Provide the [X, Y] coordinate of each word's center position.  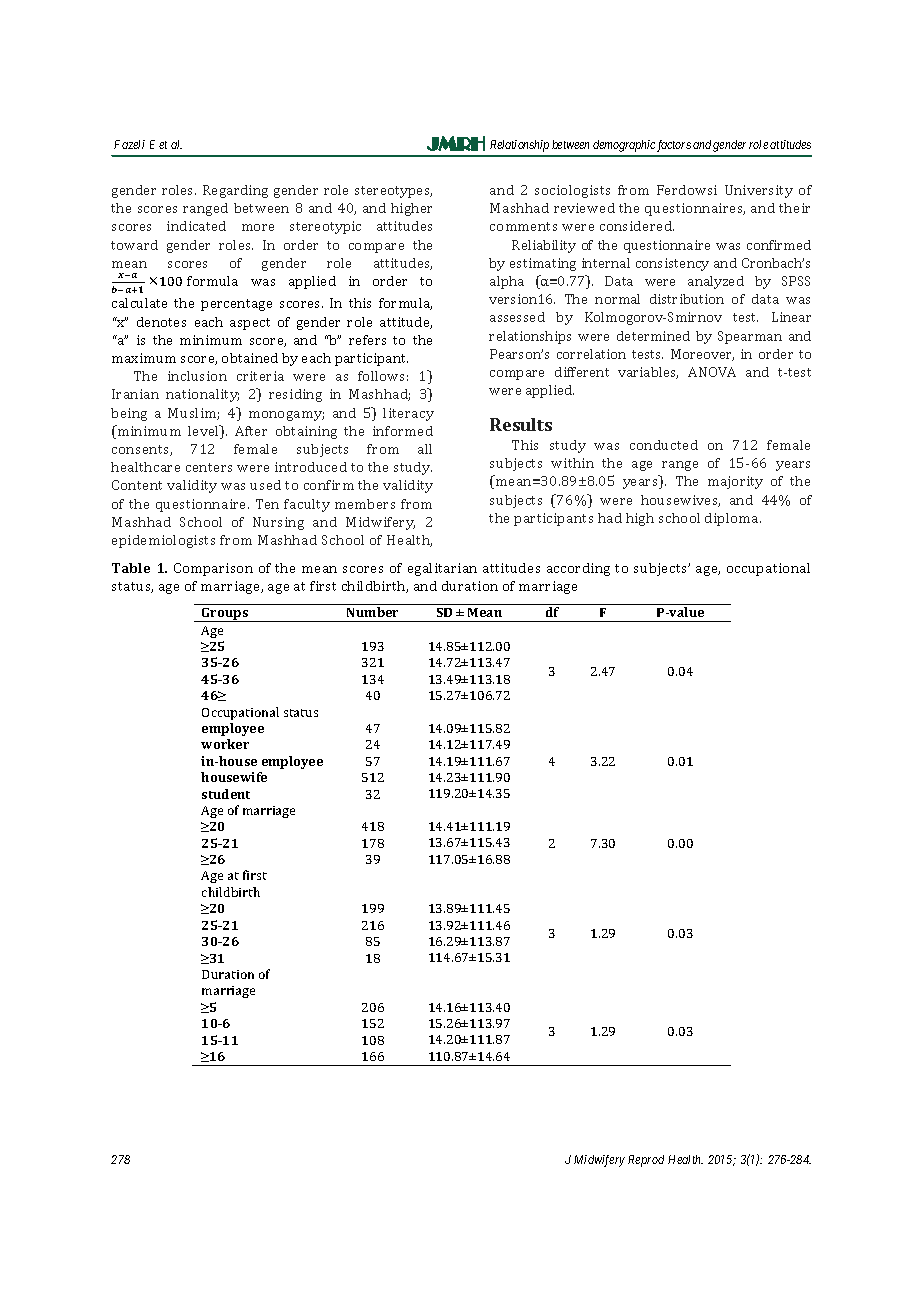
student [226, 794]
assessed [517, 317]
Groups [225, 615]
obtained [250, 358]
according [578, 569]
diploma [733, 519]
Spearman [750, 337]
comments [523, 226]
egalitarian [442, 569]
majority [735, 482]
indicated [196, 226]
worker [225, 744]
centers [209, 467]
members [365, 504]
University [759, 191]
